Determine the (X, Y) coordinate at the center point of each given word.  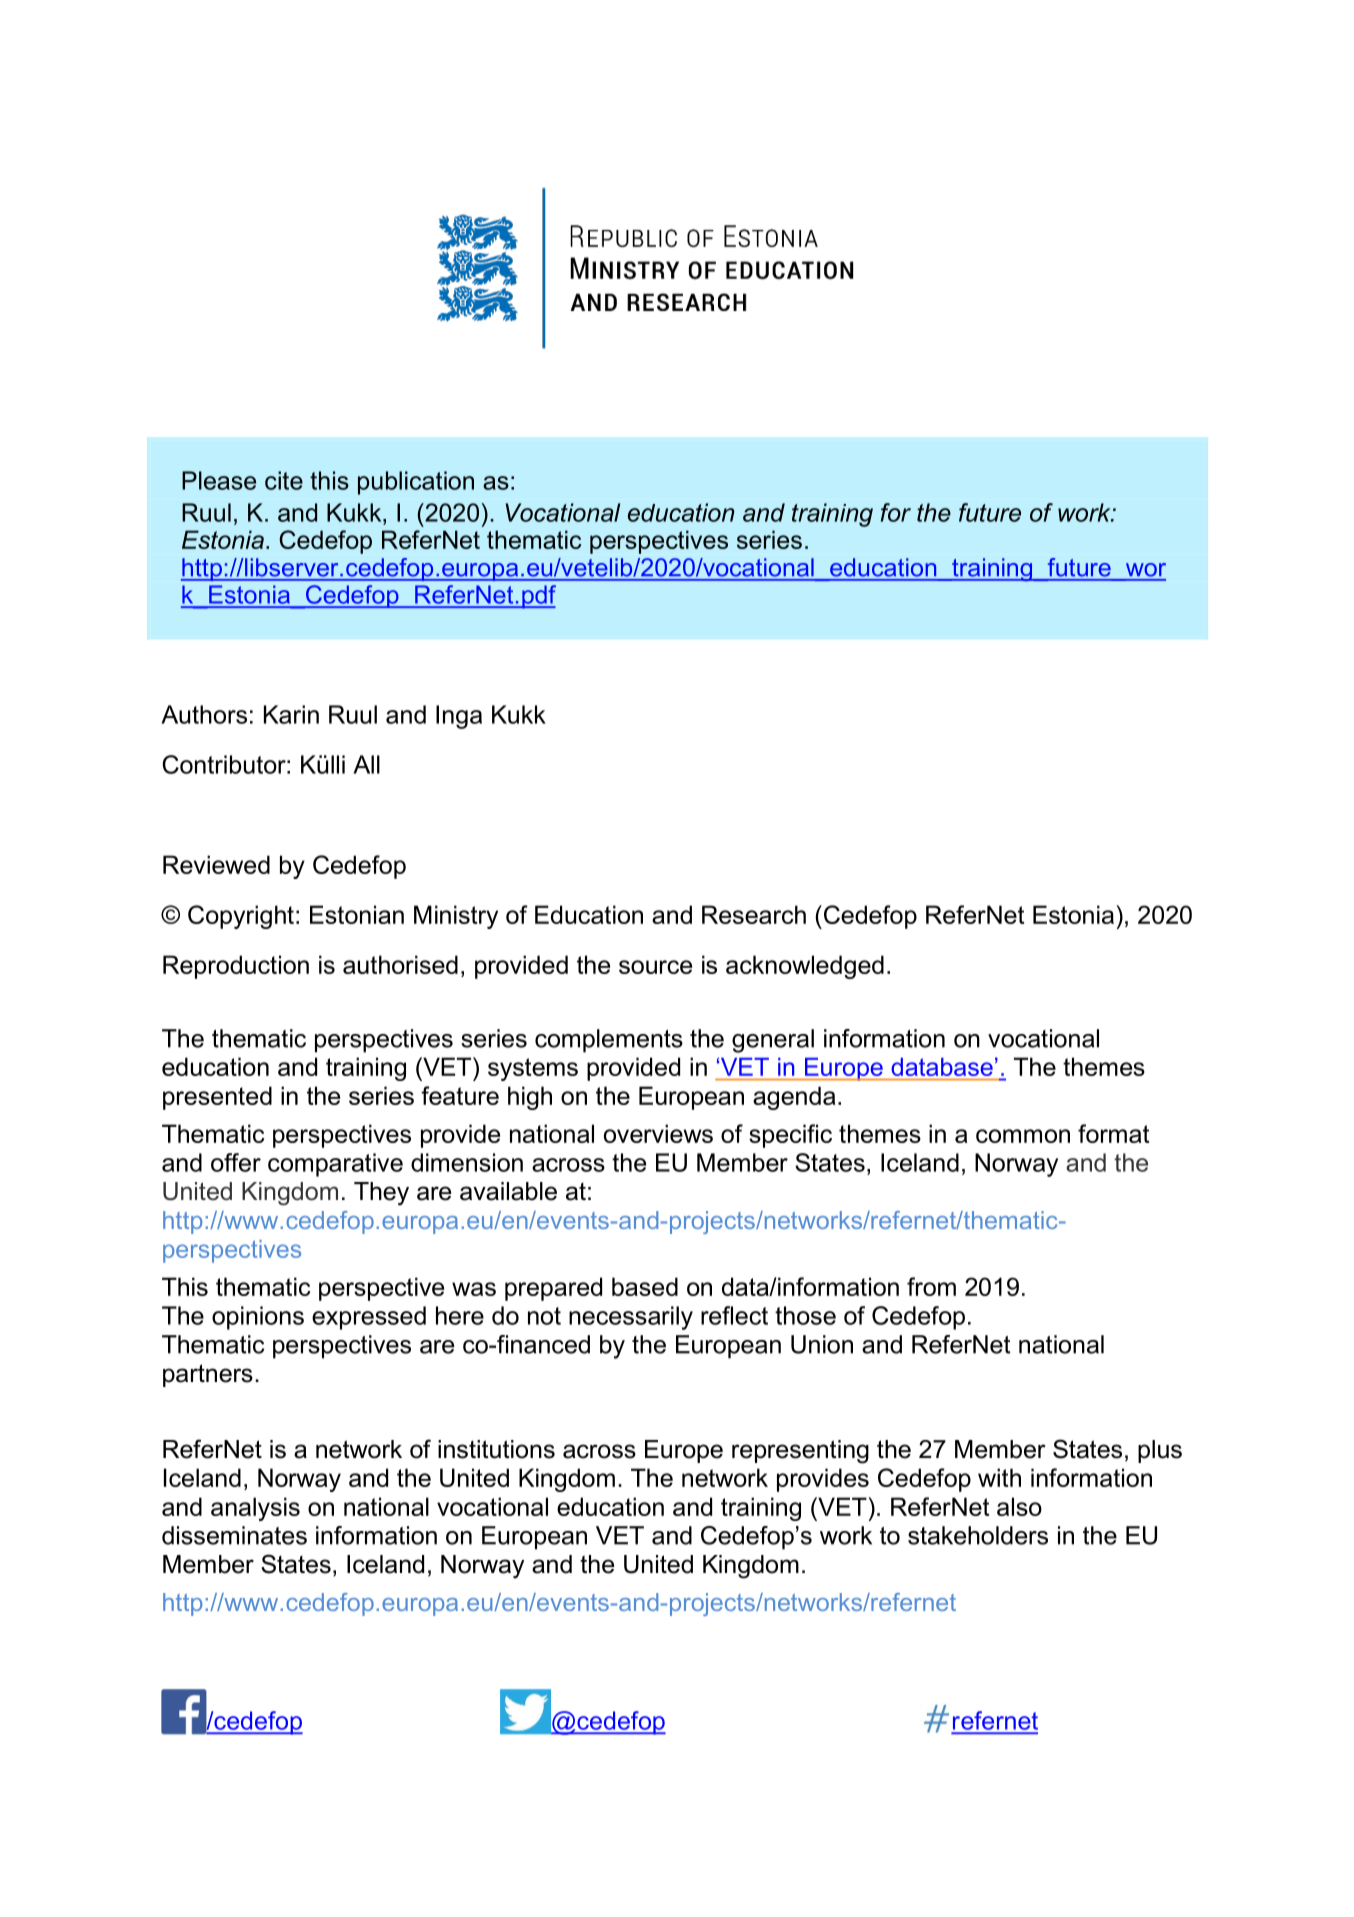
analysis (255, 1509)
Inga (459, 717)
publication (416, 483)
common (1023, 1136)
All (366, 764)
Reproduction (236, 967)
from (931, 1286)
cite (284, 480)
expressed (369, 1318)
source (655, 967)
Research (754, 914)
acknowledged (805, 967)
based (645, 1286)
